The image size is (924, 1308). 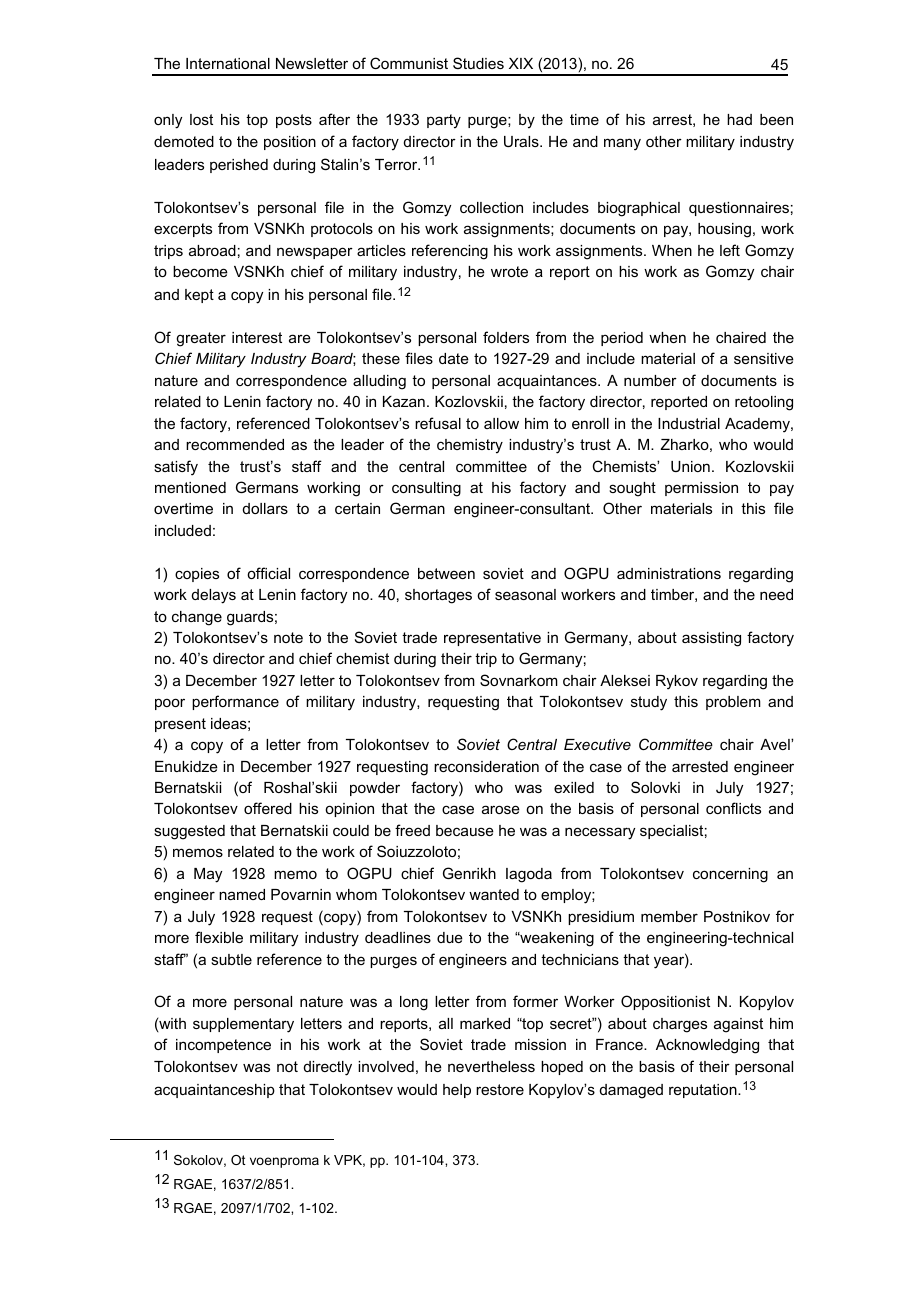 What do you see at coordinates (501, 423) in the screenshot?
I see `allow` at bounding box center [501, 423].
